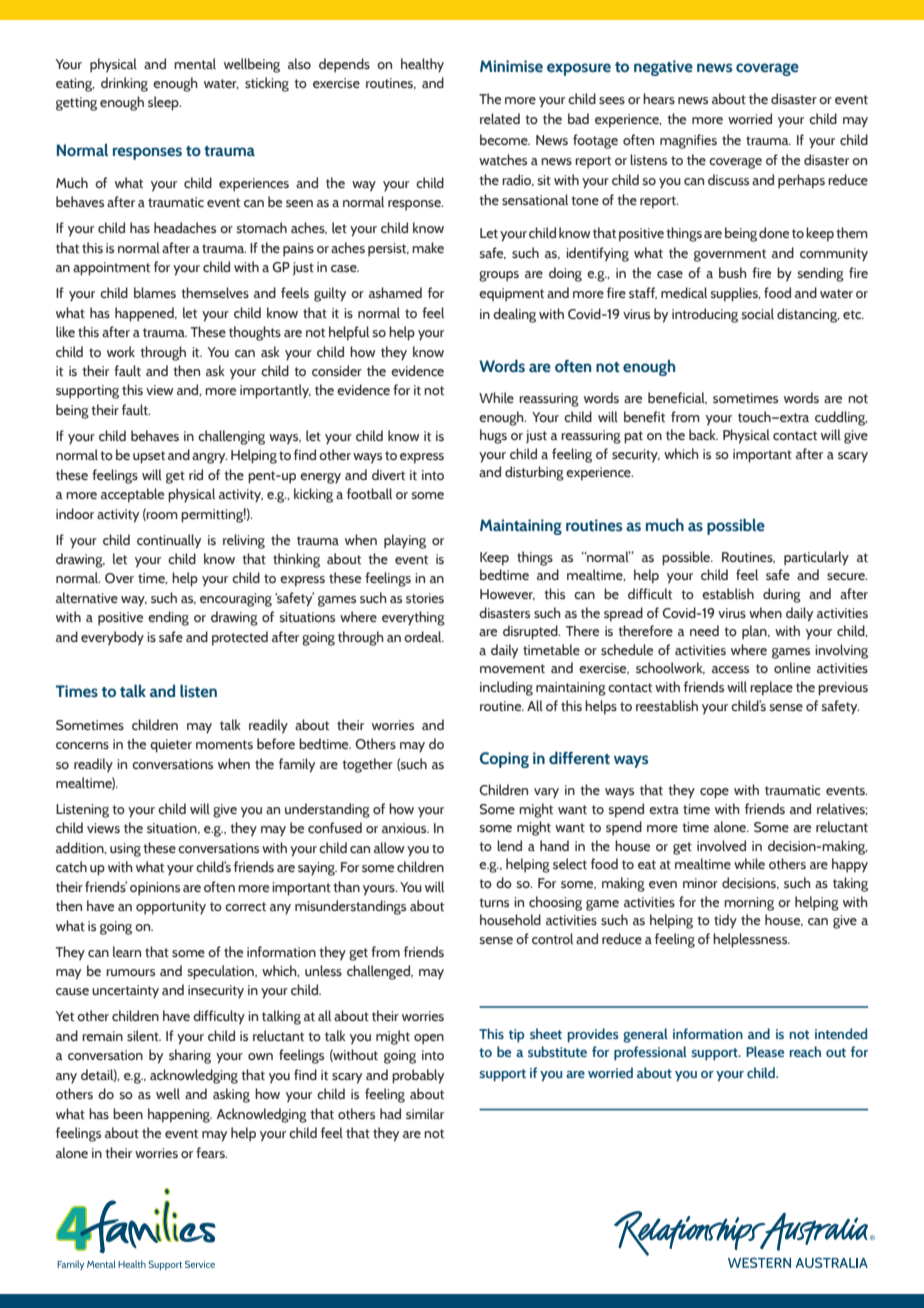 The image size is (924, 1308). Describe the element at coordinates (180, 1115) in the screenshot. I see `happening` at that location.
